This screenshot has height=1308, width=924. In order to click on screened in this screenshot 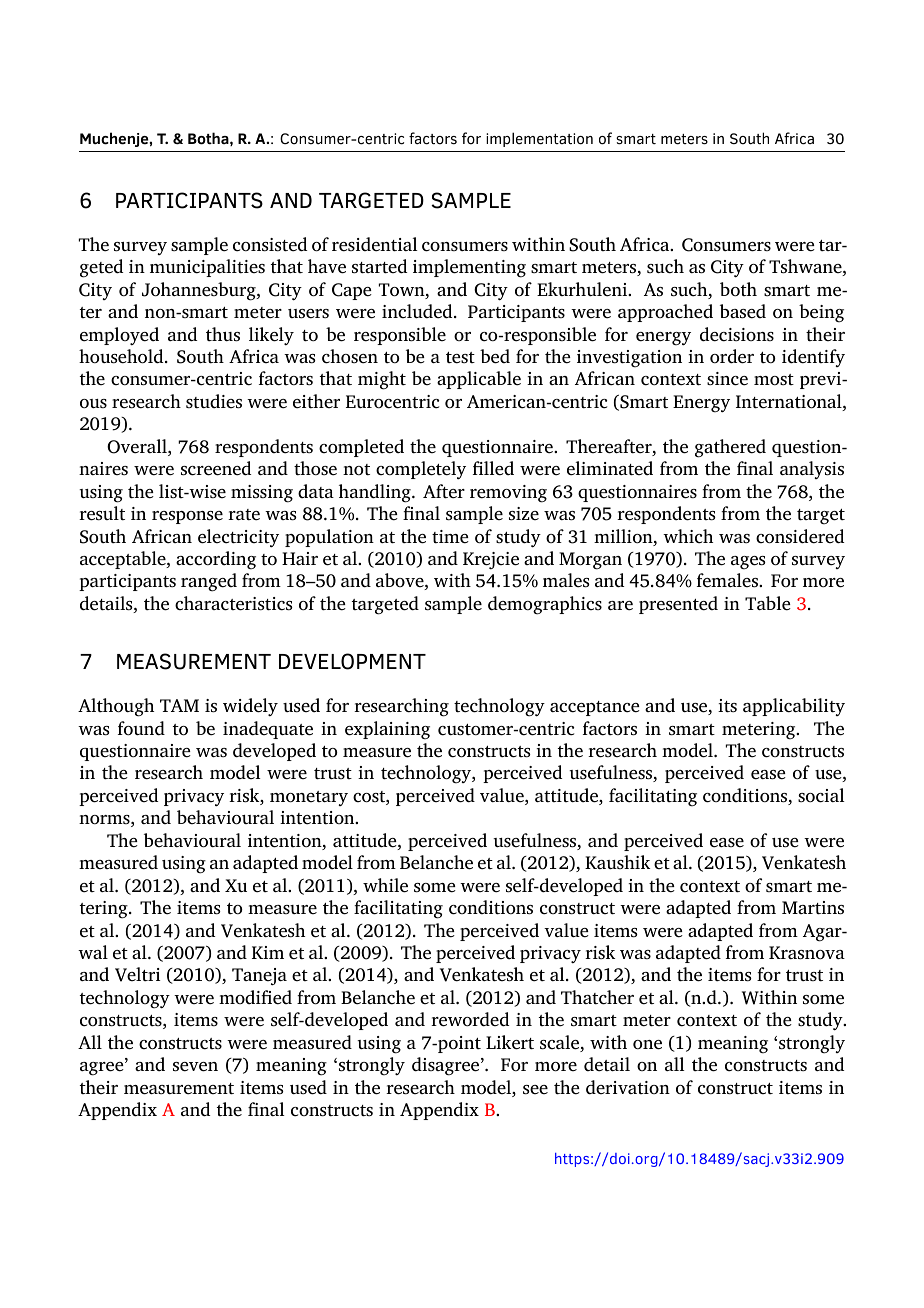, I will do `click(216, 468)`.
